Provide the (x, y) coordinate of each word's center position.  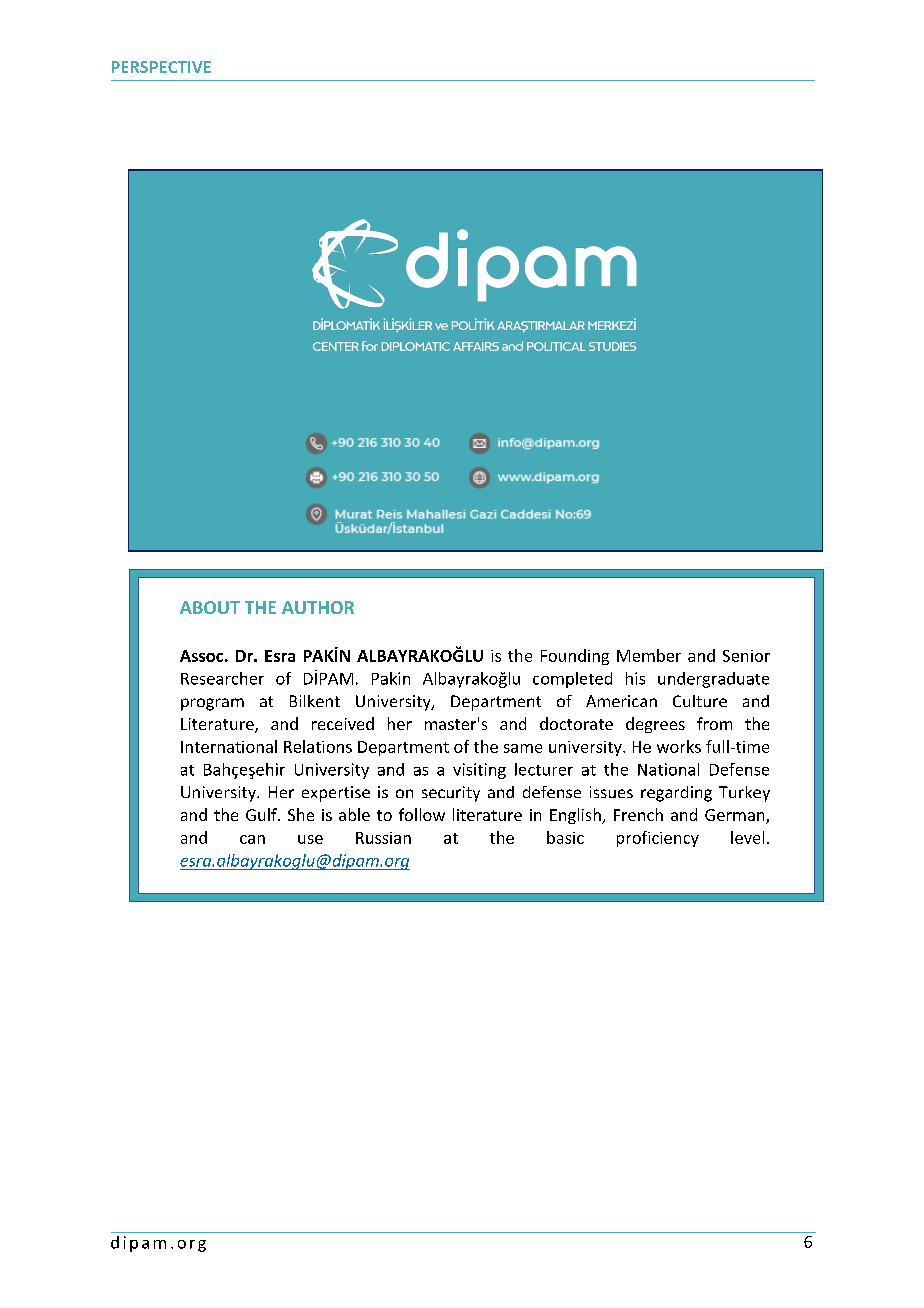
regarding (676, 794)
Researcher (222, 678)
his (635, 678)
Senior (746, 656)
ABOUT (210, 607)
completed (572, 680)
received (343, 723)
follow (422, 814)
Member (649, 655)
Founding (575, 657)
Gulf (262, 814)
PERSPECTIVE (161, 67)
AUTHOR (318, 607)
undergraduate (713, 680)
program (212, 704)
